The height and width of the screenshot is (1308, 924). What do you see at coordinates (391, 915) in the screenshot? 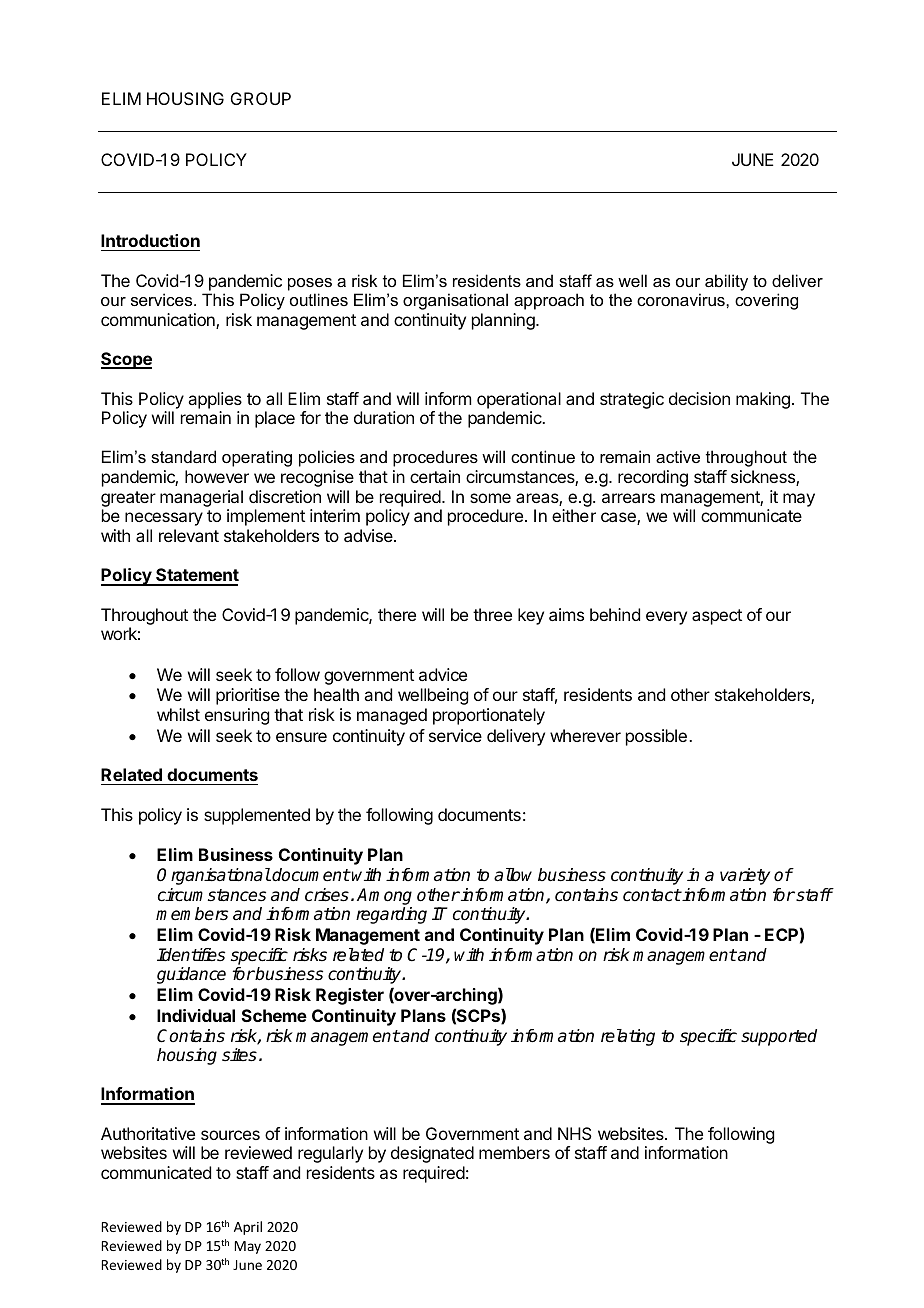
I see `regarding` at bounding box center [391, 915].
